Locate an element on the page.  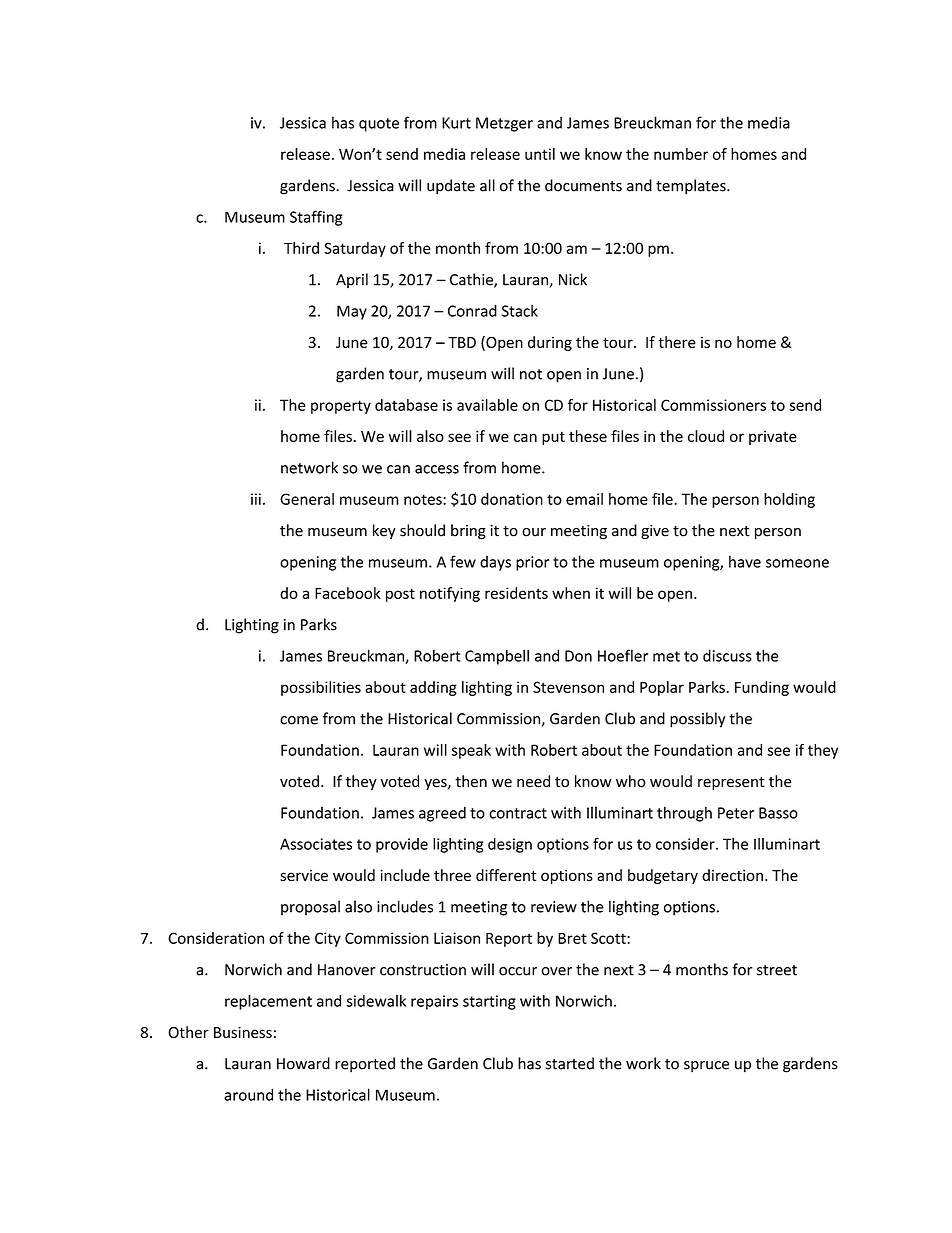
around is located at coordinates (248, 1094).
